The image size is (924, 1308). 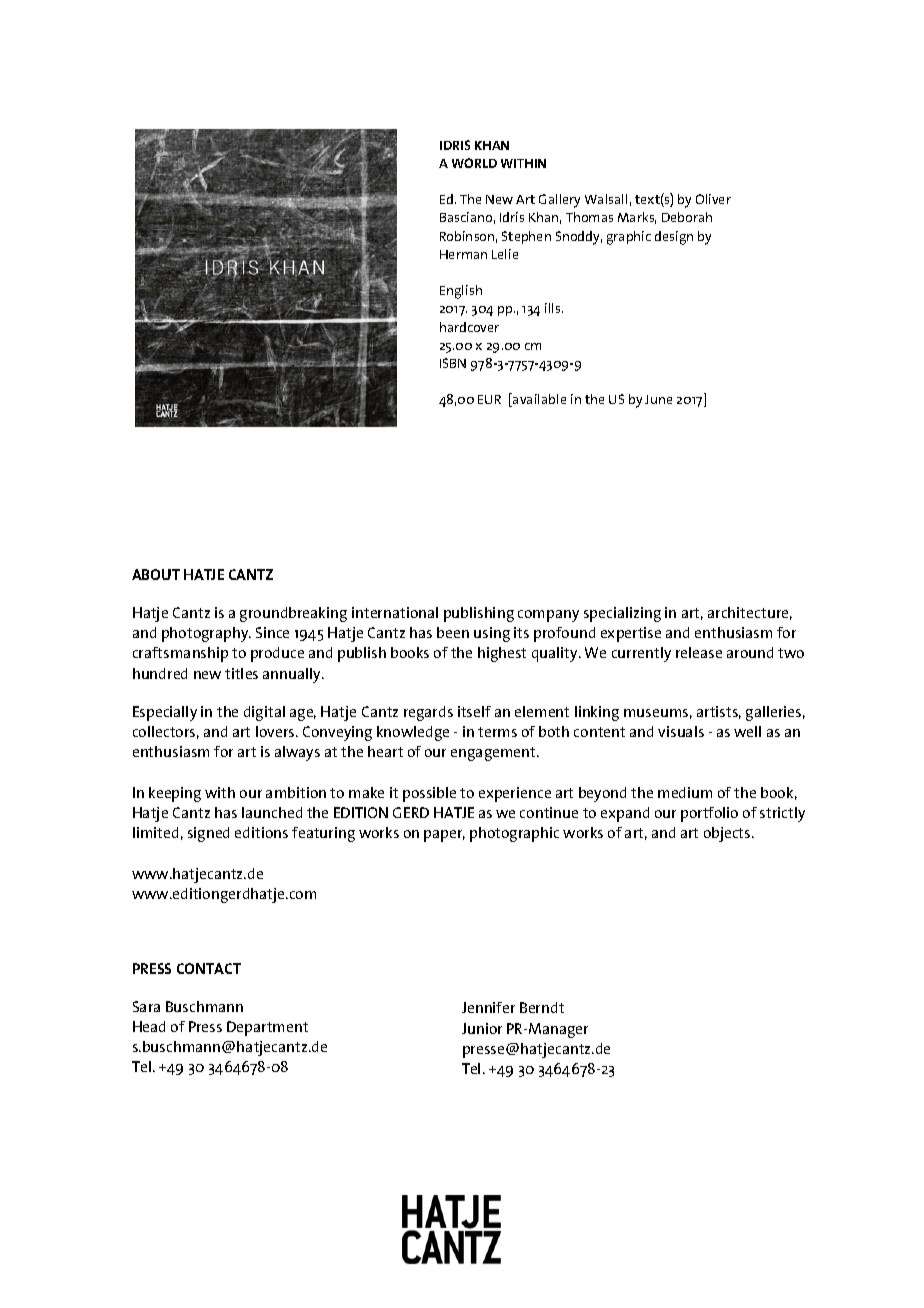 What do you see at coordinates (482, 1028) in the screenshot?
I see `Junior` at bounding box center [482, 1028].
